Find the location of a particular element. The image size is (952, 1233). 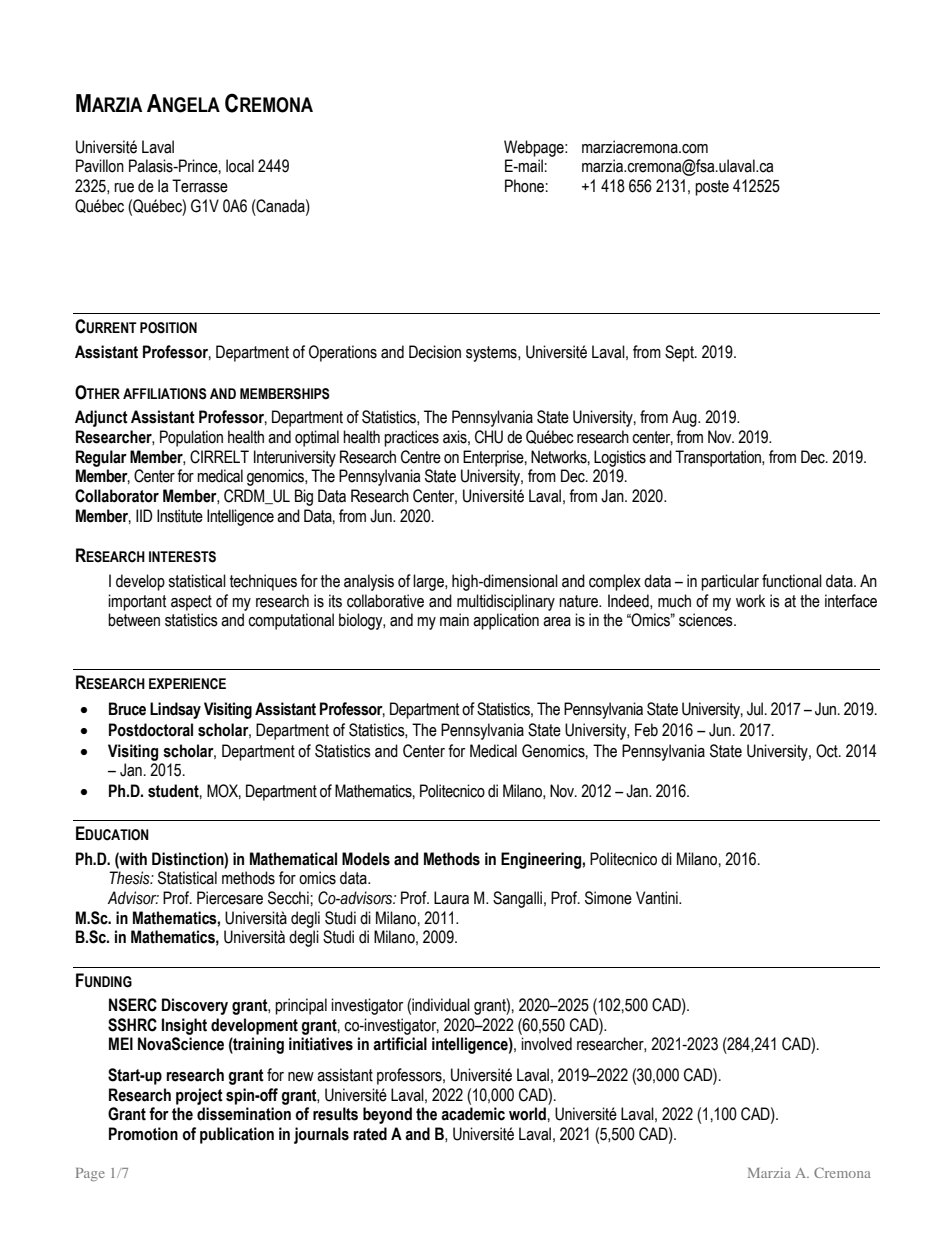

local is located at coordinates (240, 166).
